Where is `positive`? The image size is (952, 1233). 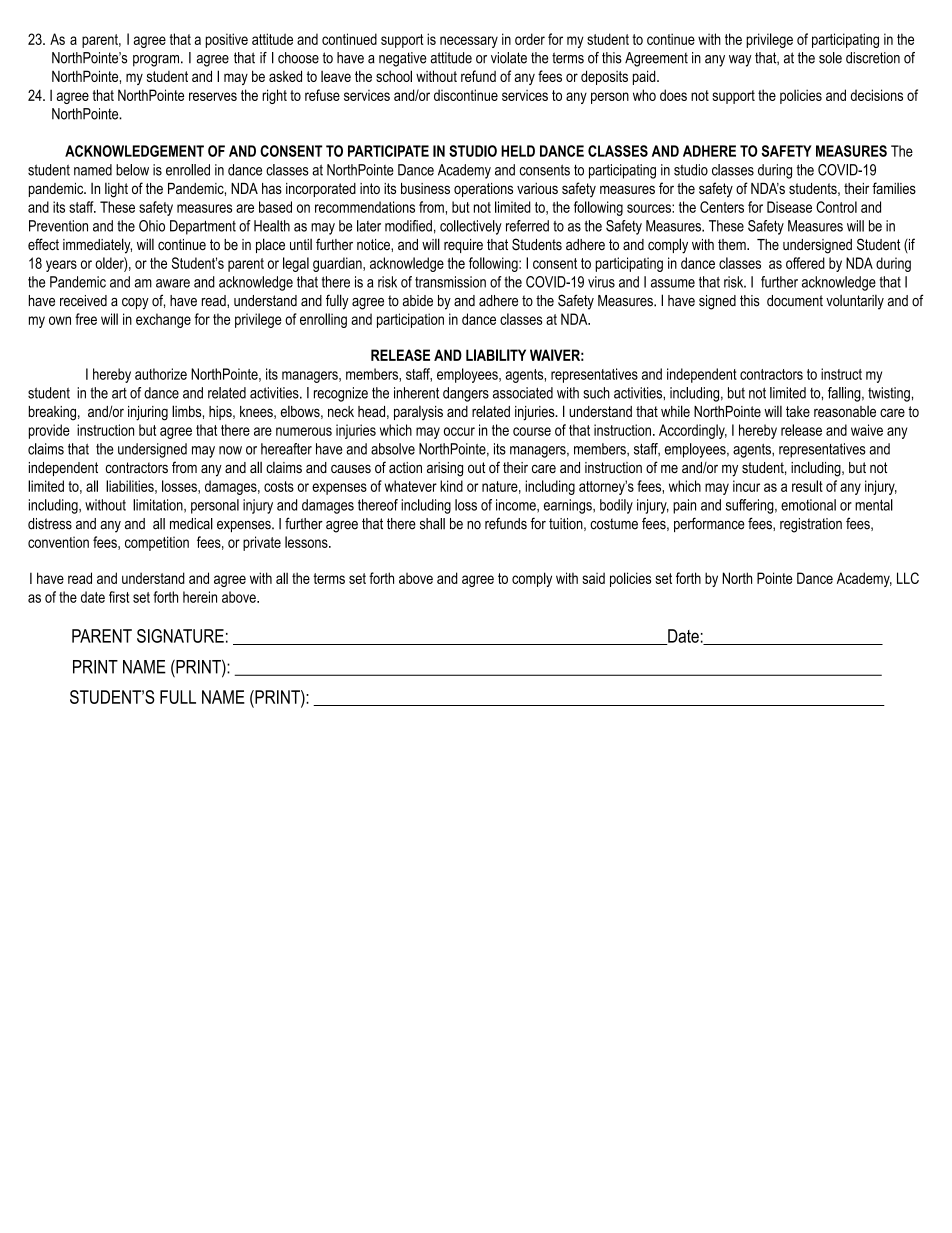
positive is located at coordinates (226, 40).
